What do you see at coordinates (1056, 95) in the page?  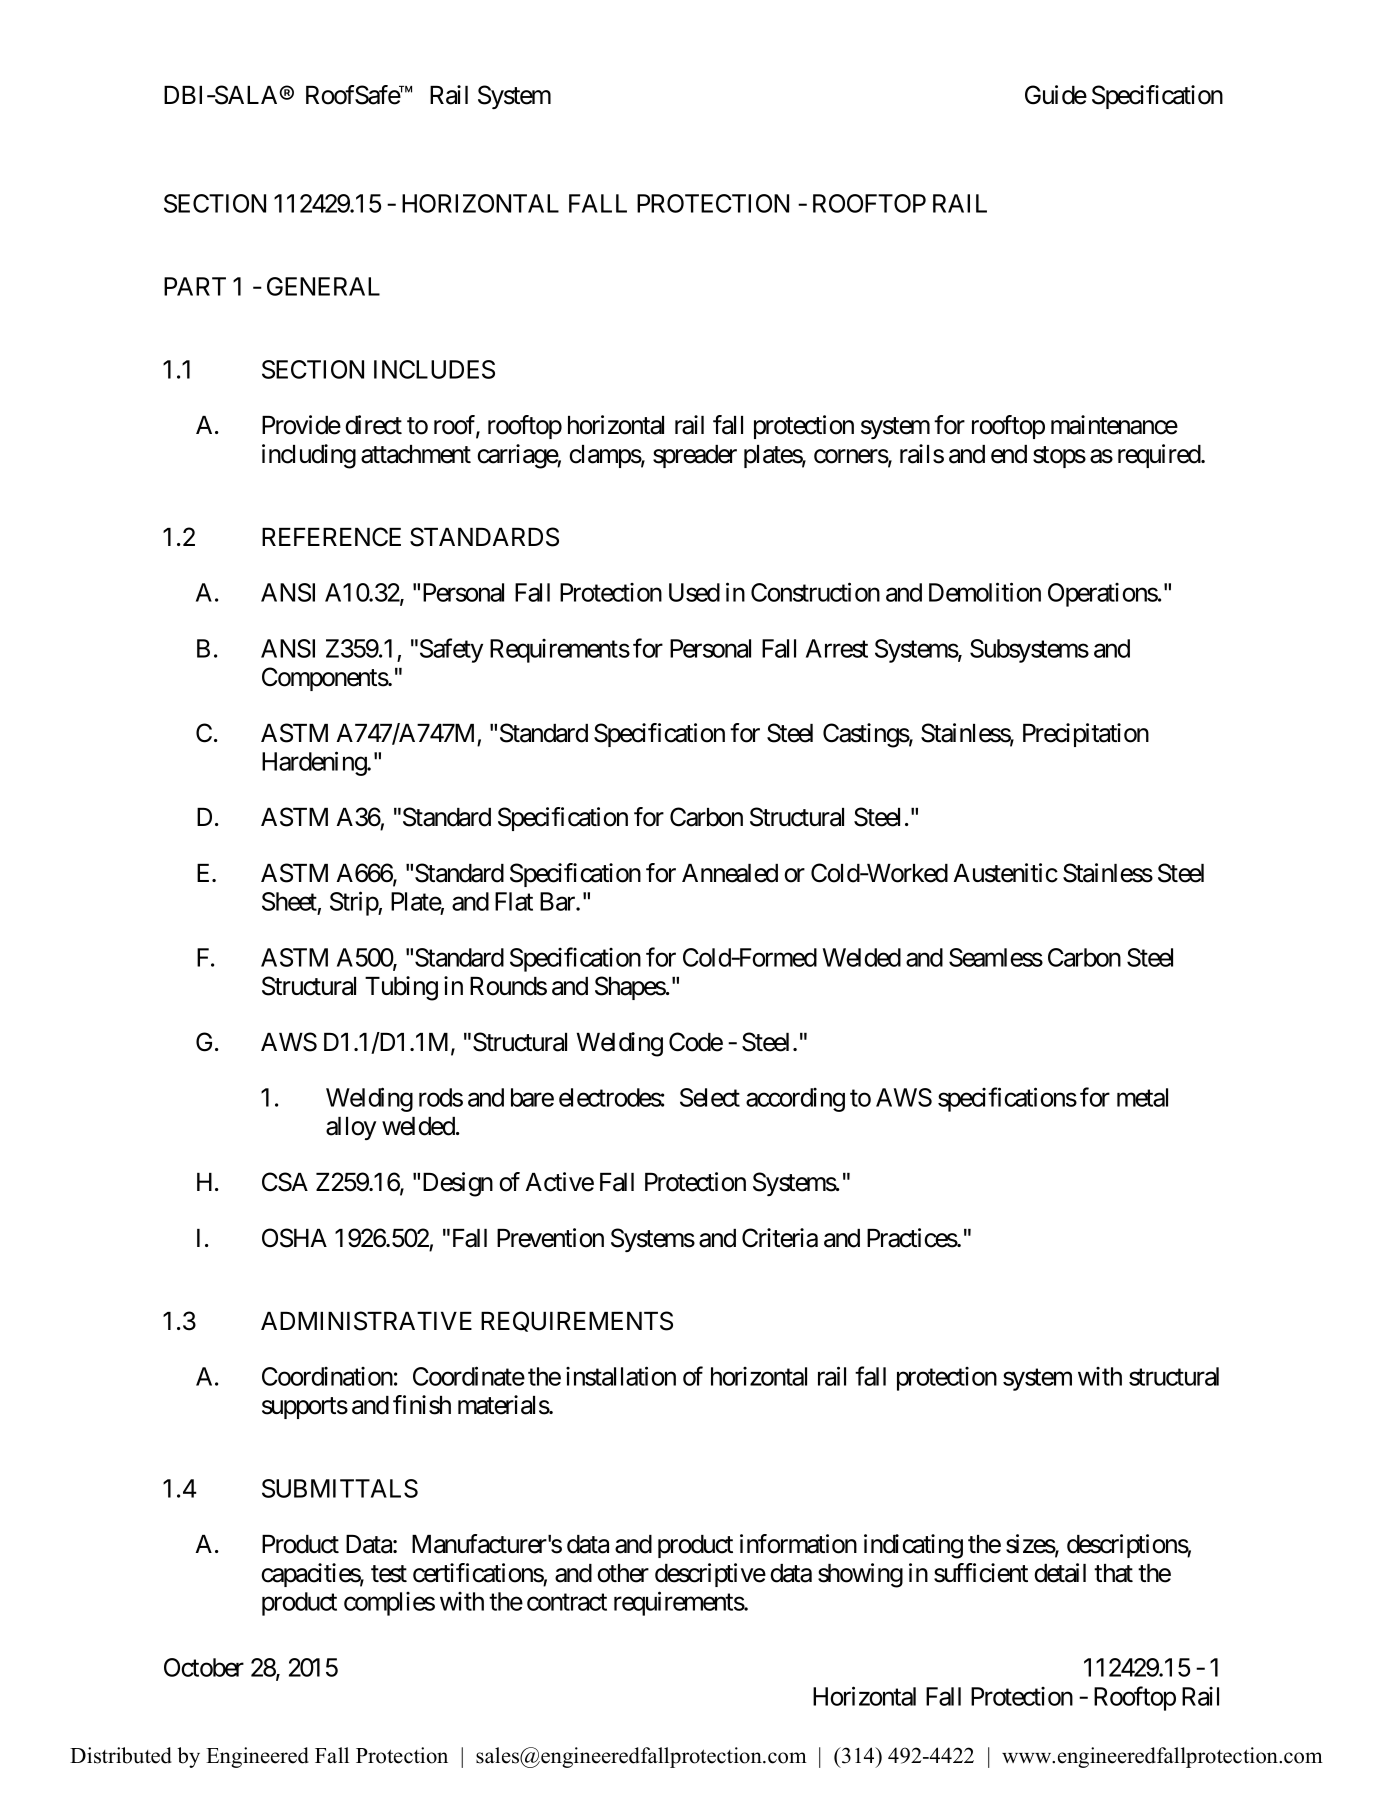 I see `Guide` at bounding box center [1056, 95].
